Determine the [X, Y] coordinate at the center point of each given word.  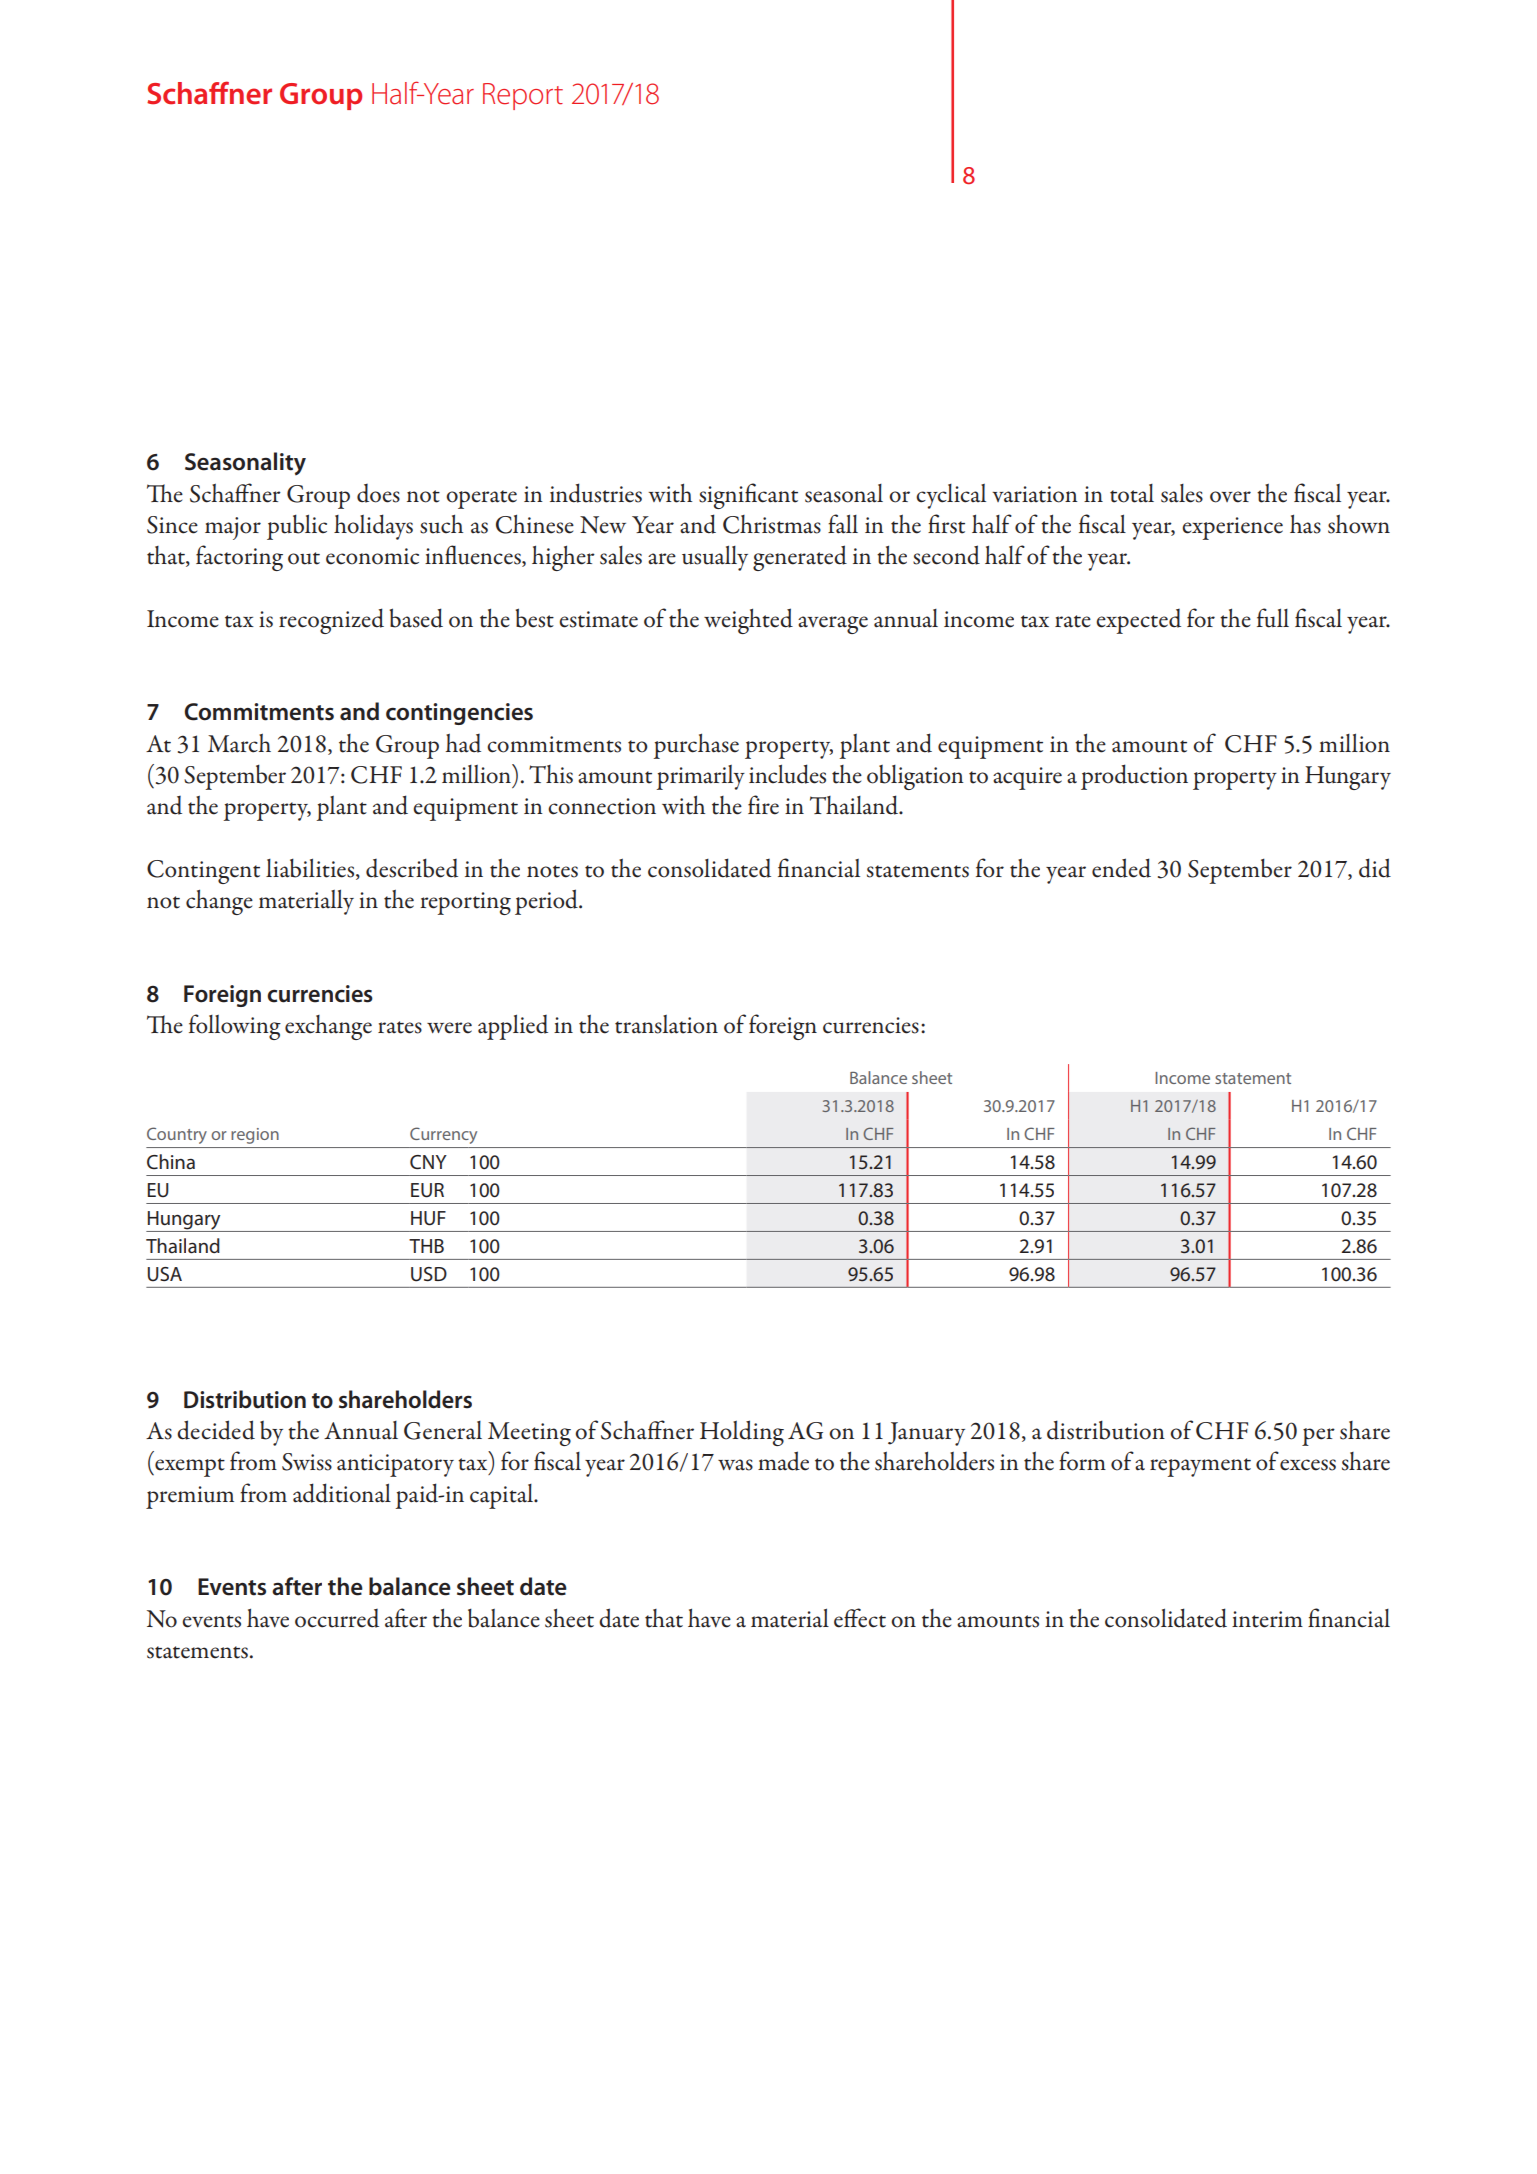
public [297, 527]
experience [1232, 528]
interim [1267, 1619]
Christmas [772, 524]
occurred [337, 1618]
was [735, 1465]
